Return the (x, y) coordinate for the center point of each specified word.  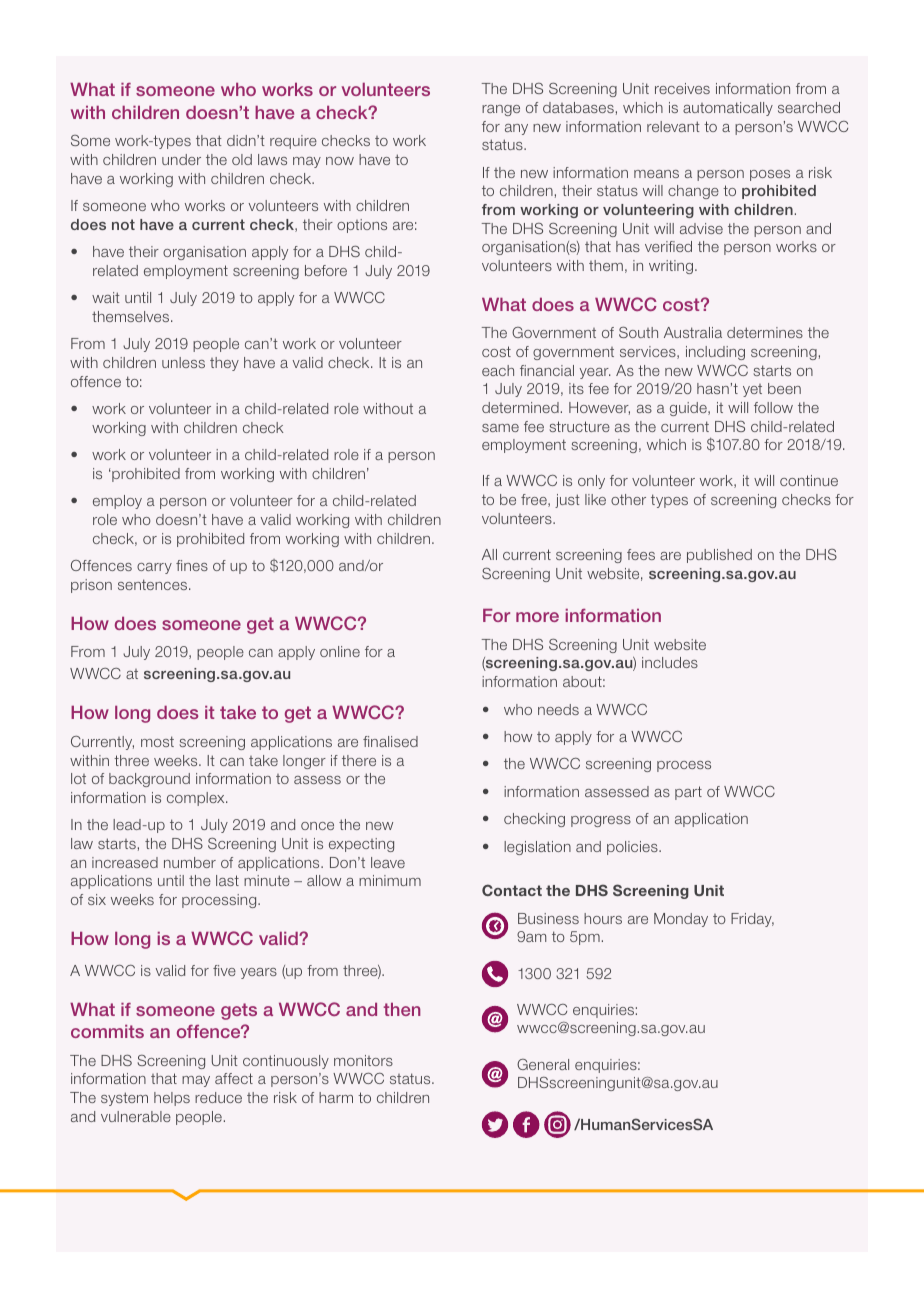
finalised (390, 741)
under (181, 159)
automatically (728, 109)
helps (172, 1099)
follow (773, 407)
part (688, 793)
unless (183, 362)
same (500, 428)
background (149, 780)
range (501, 110)
